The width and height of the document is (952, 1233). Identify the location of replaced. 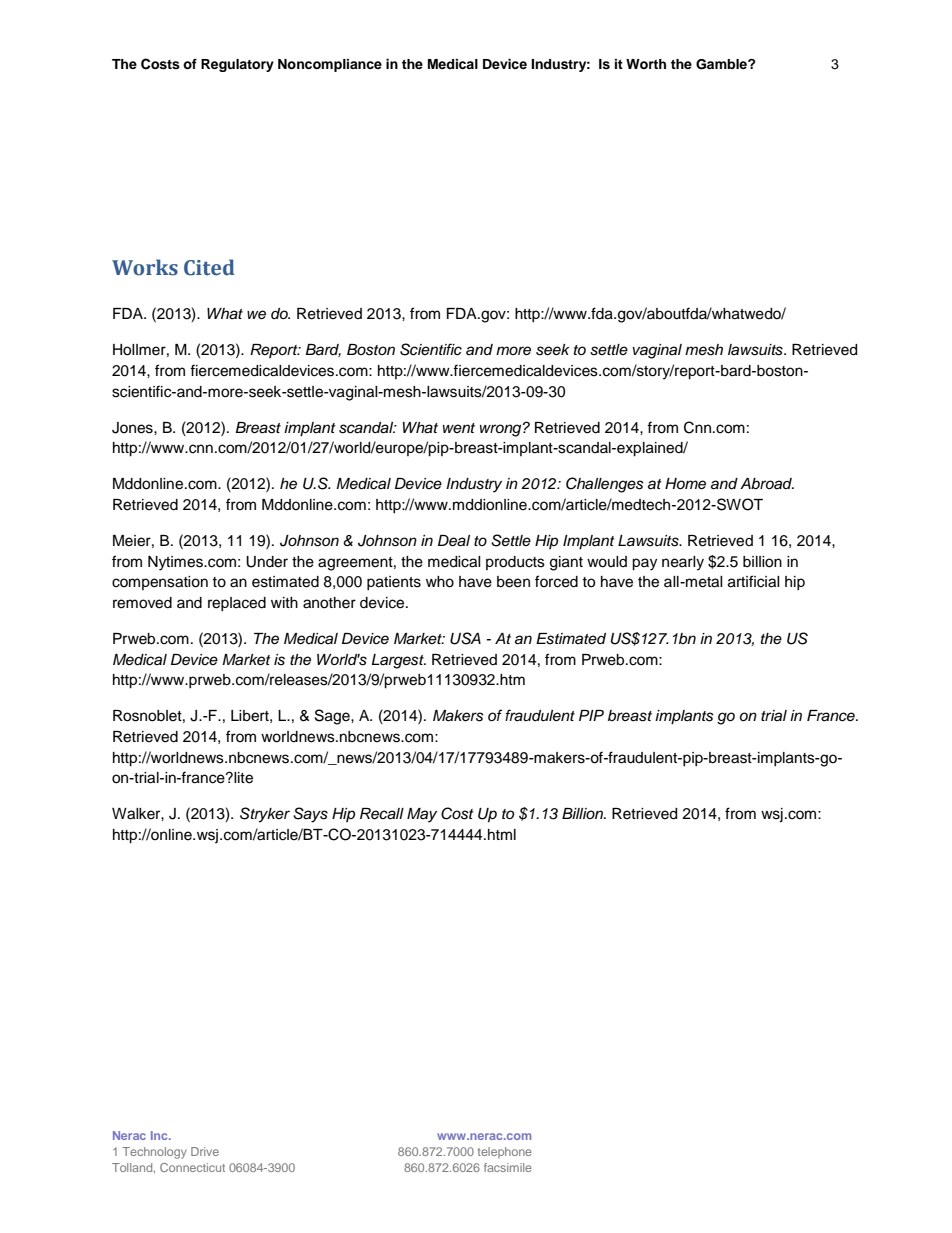
(237, 604).
